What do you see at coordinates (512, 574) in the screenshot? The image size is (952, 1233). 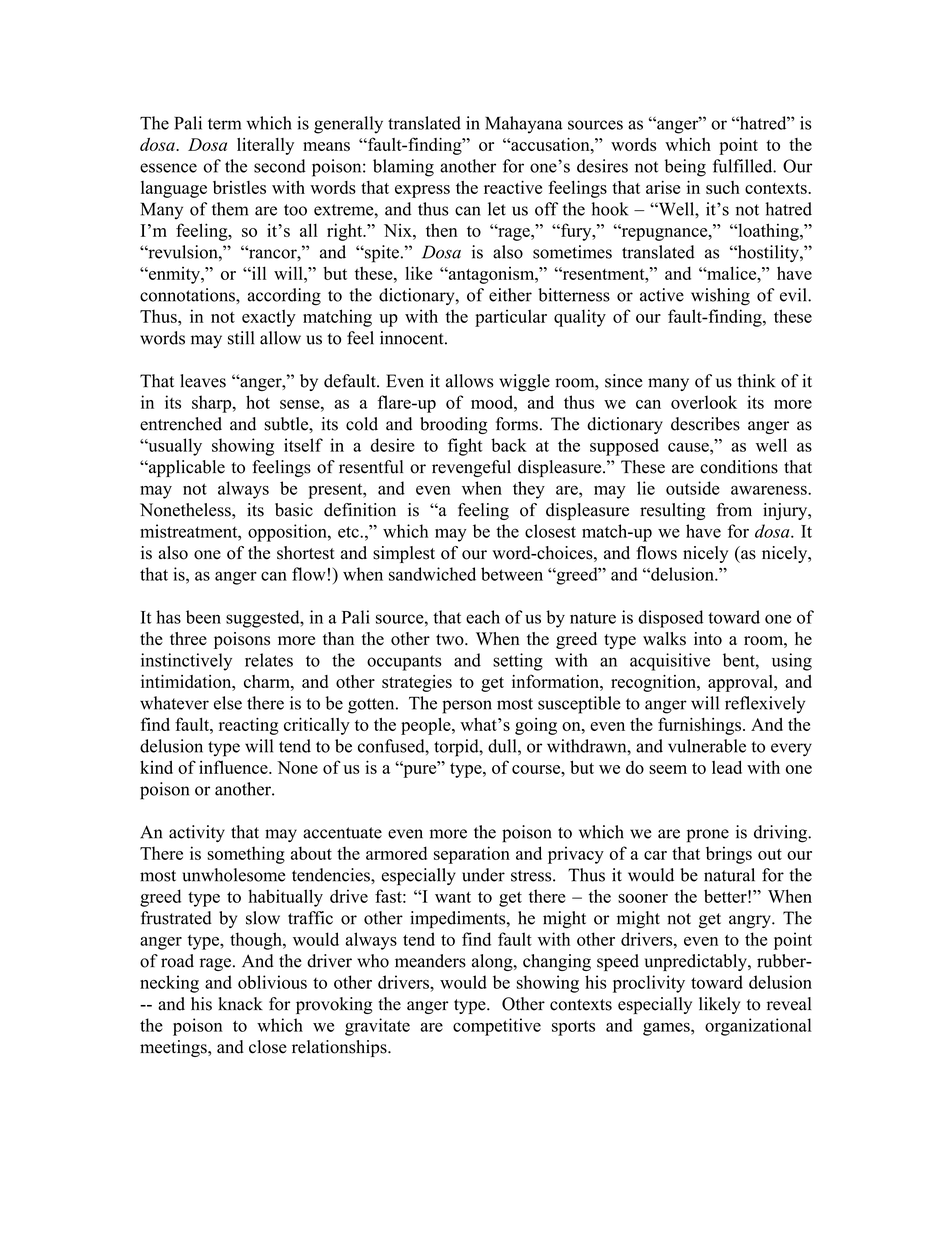 I see `between` at bounding box center [512, 574].
